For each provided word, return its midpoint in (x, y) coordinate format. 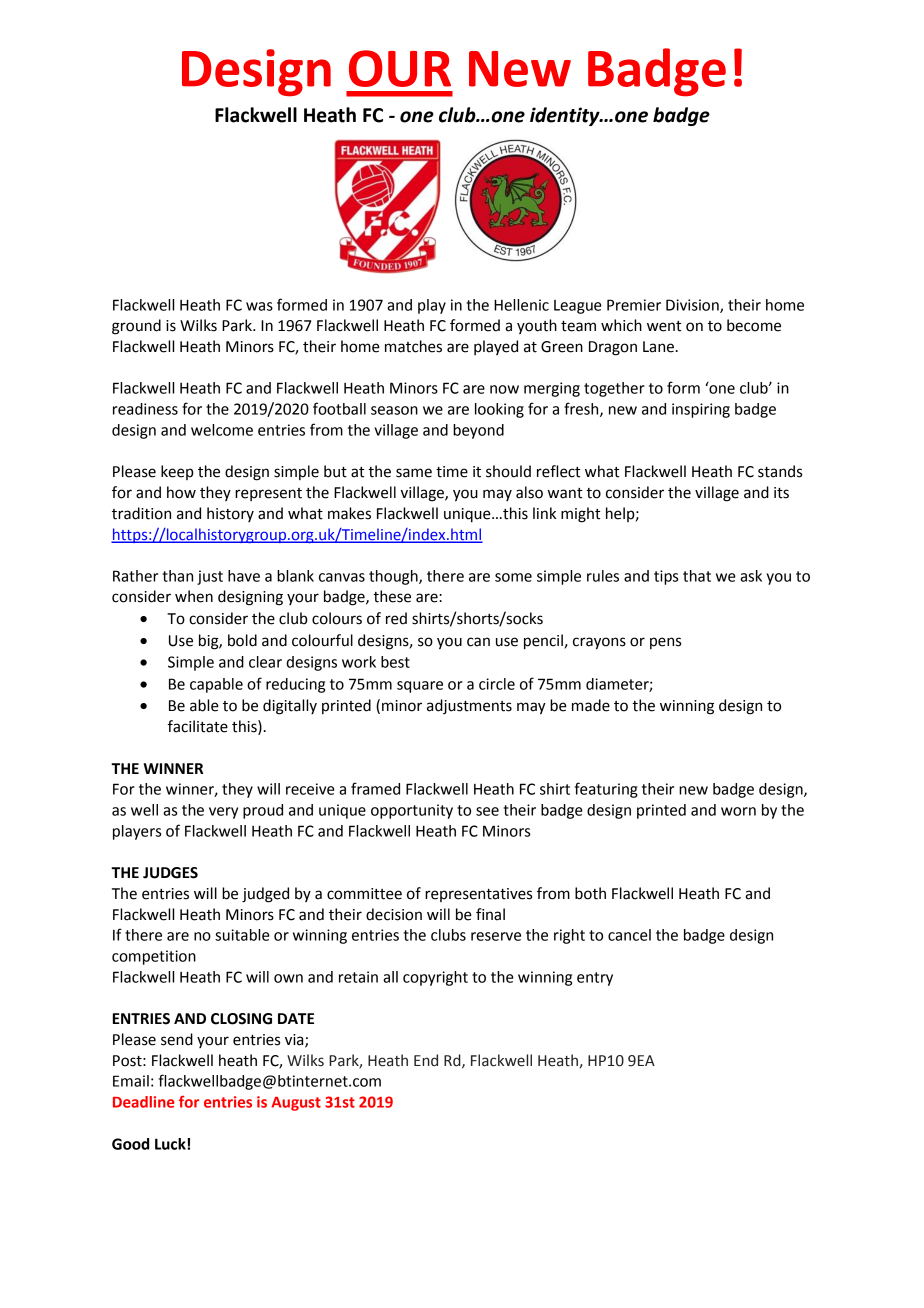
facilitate (198, 726)
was (259, 306)
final (490, 914)
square (420, 687)
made (591, 705)
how (181, 492)
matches (413, 346)
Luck (171, 1144)
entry (595, 979)
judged (265, 895)
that (697, 576)
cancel (629, 935)
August (296, 1104)
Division (693, 306)
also (529, 492)
